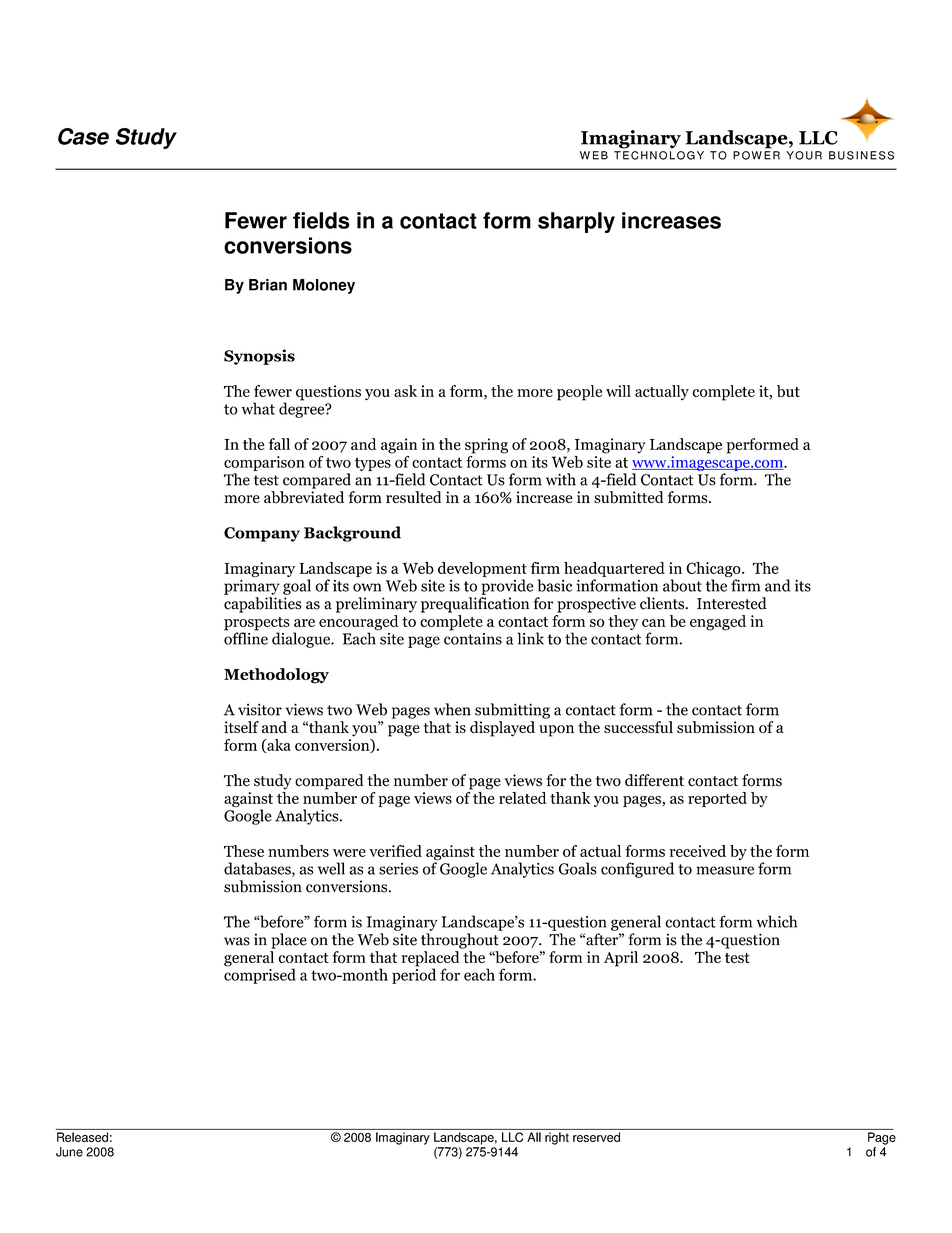 This screenshot has height=1233, width=952. Describe the element at coordinates (258, 408) in the screenshot. I see `what` at that location.
